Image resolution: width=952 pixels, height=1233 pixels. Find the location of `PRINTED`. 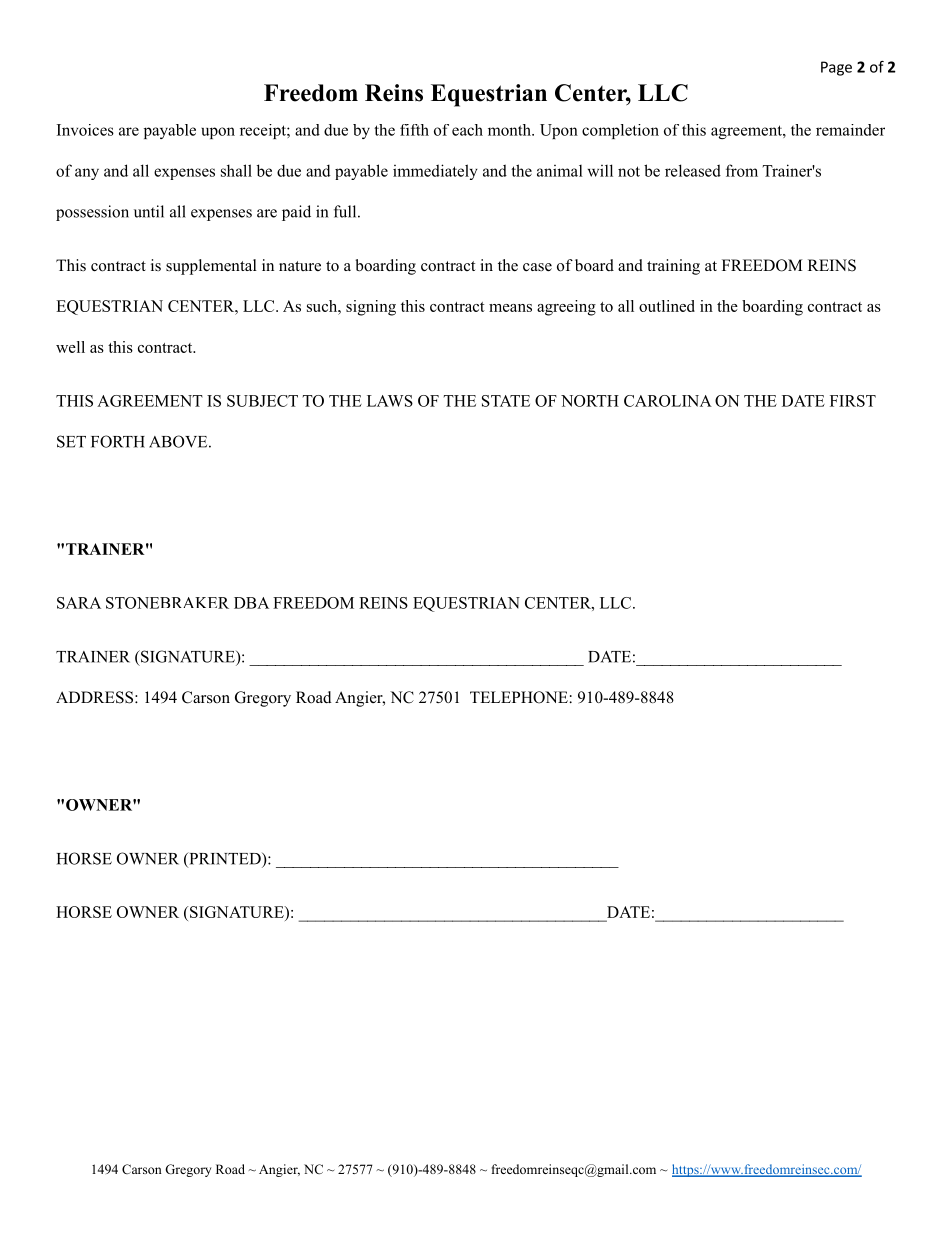

PRINTED is located at coordinates (225, 859).
